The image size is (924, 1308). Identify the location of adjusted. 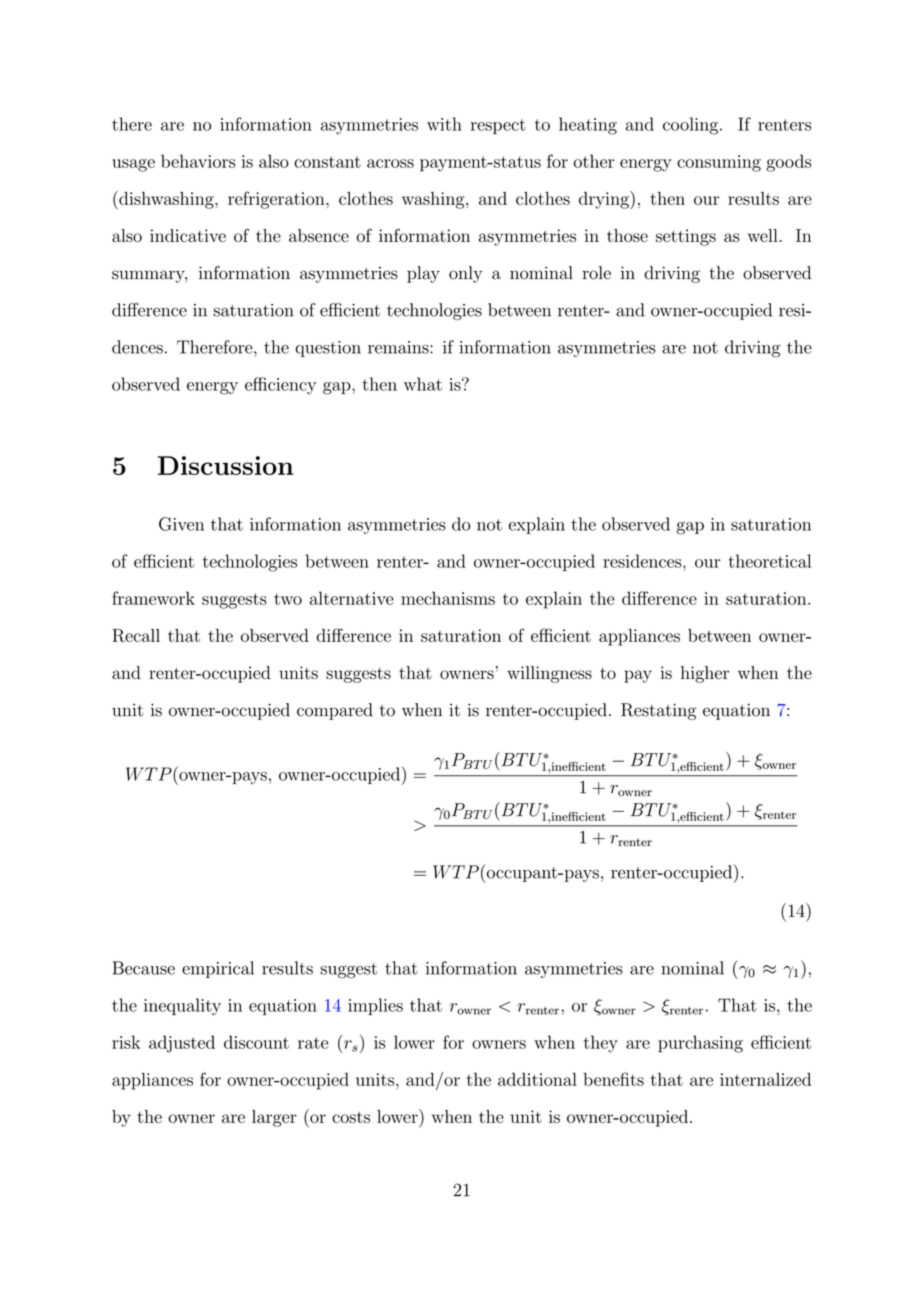
(182, 1044).
